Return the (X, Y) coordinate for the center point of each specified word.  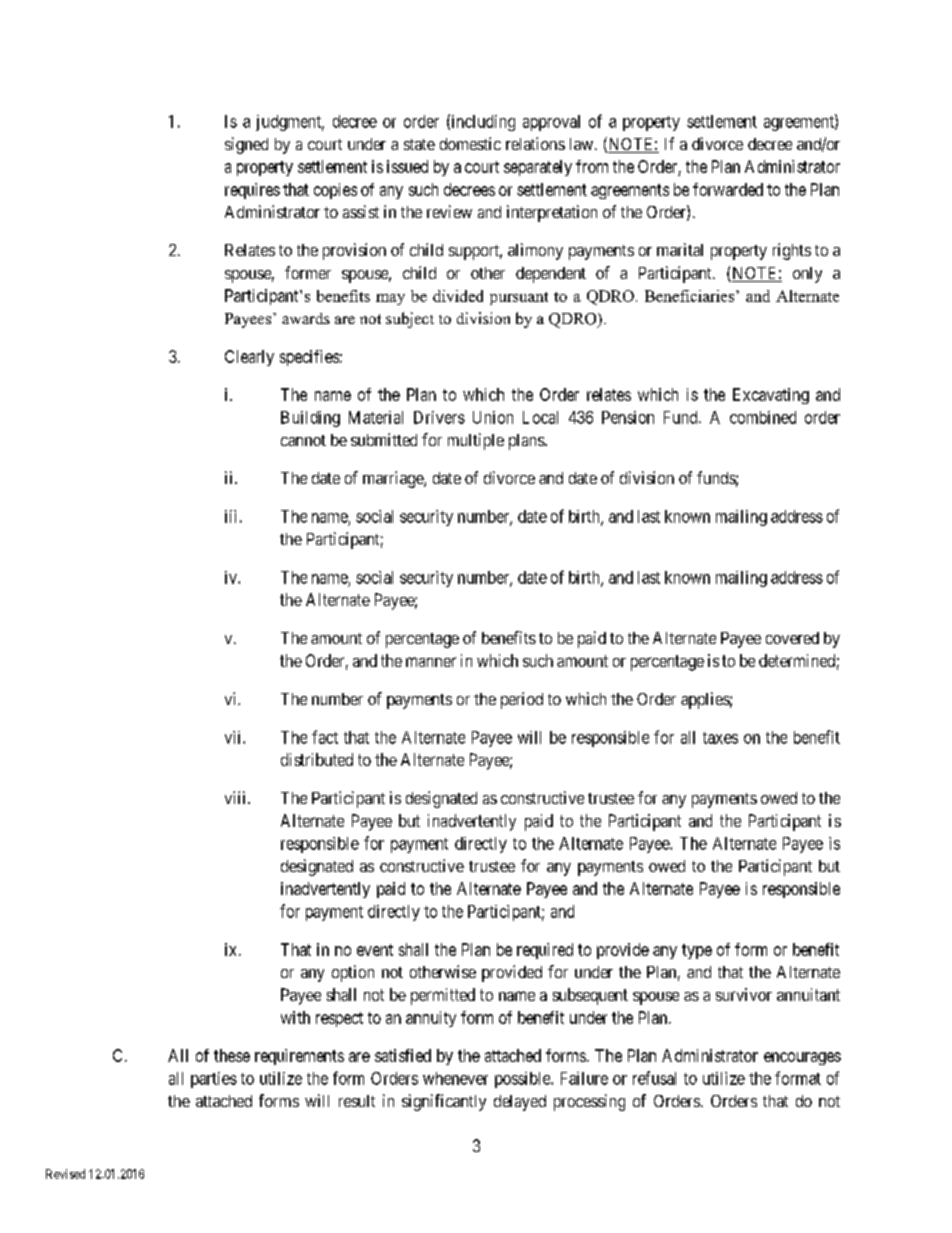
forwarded (728, 189)
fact (325, 737)
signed (246, 145)
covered (792, 638)
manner (431, 662)
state (419, 144)
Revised (65, 1174)
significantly (444, 1102)
